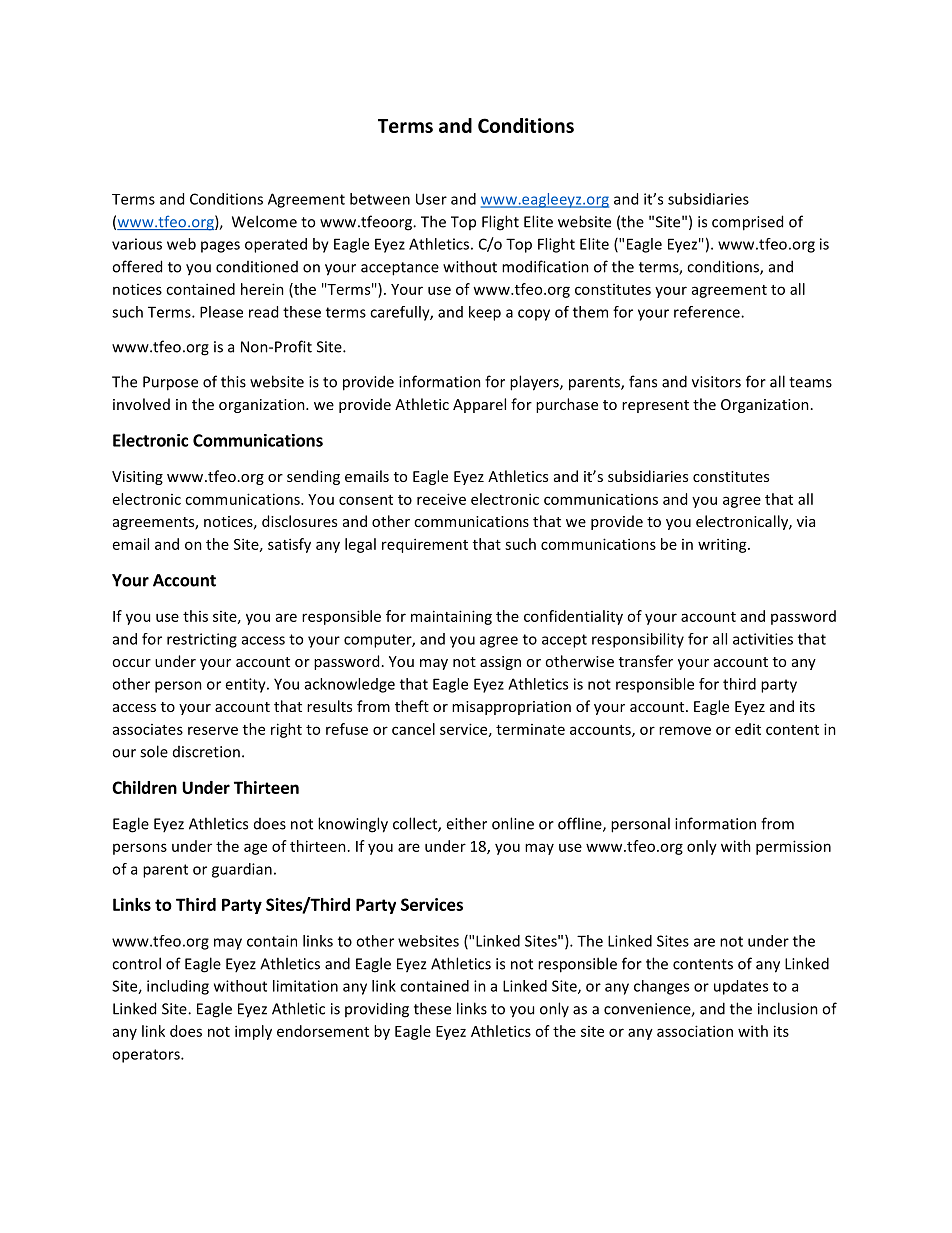 This page has height=1233, width=952. Describe the element at coordinates (793, 847) in the page. I see `permission` at that location.
